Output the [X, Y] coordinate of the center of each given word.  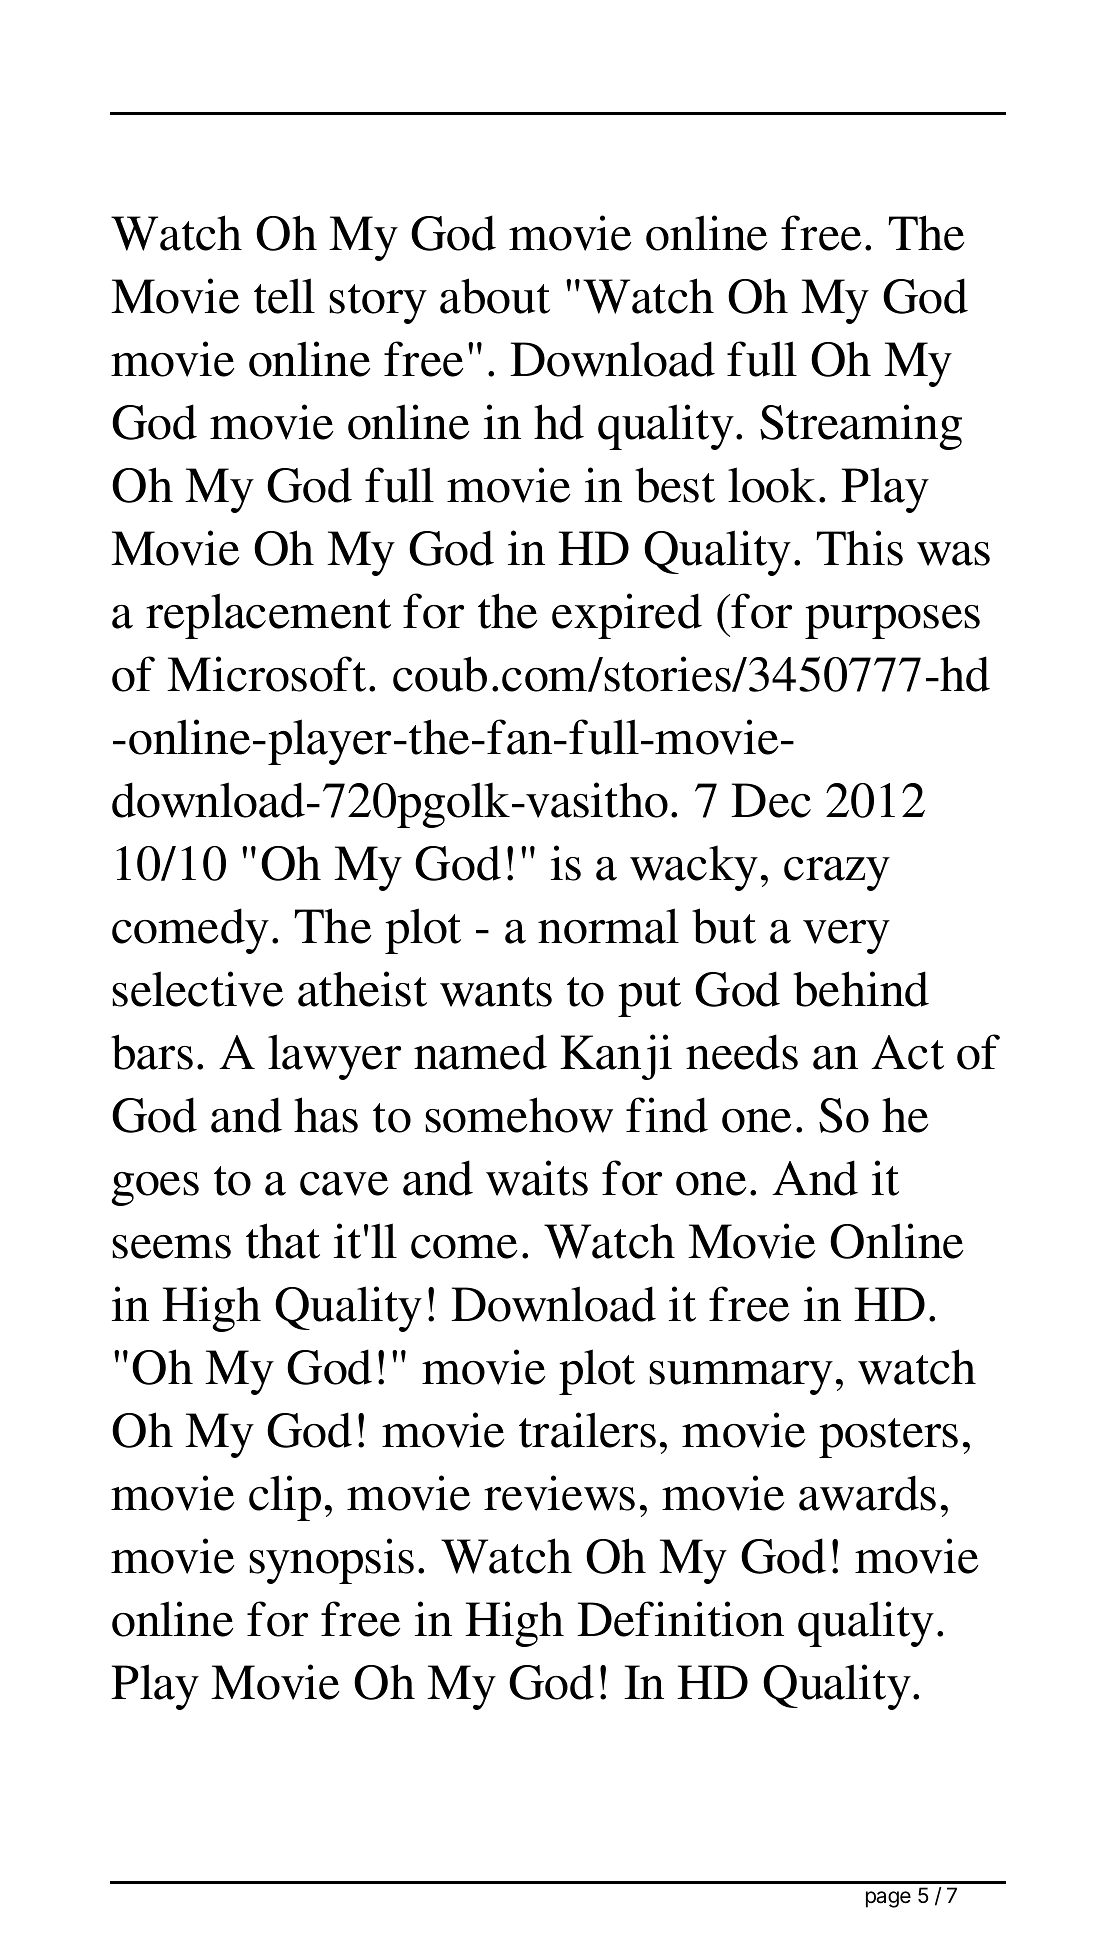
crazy [837, 874]
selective [197, 989]
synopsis [331, 1561]
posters [888, 1438]
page [888, 1899]
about [495, 296]
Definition [680, 1619]
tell [284, 296]
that [283, 1241]
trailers [587, 1430]
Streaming [861, 427]
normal [608, 926]
